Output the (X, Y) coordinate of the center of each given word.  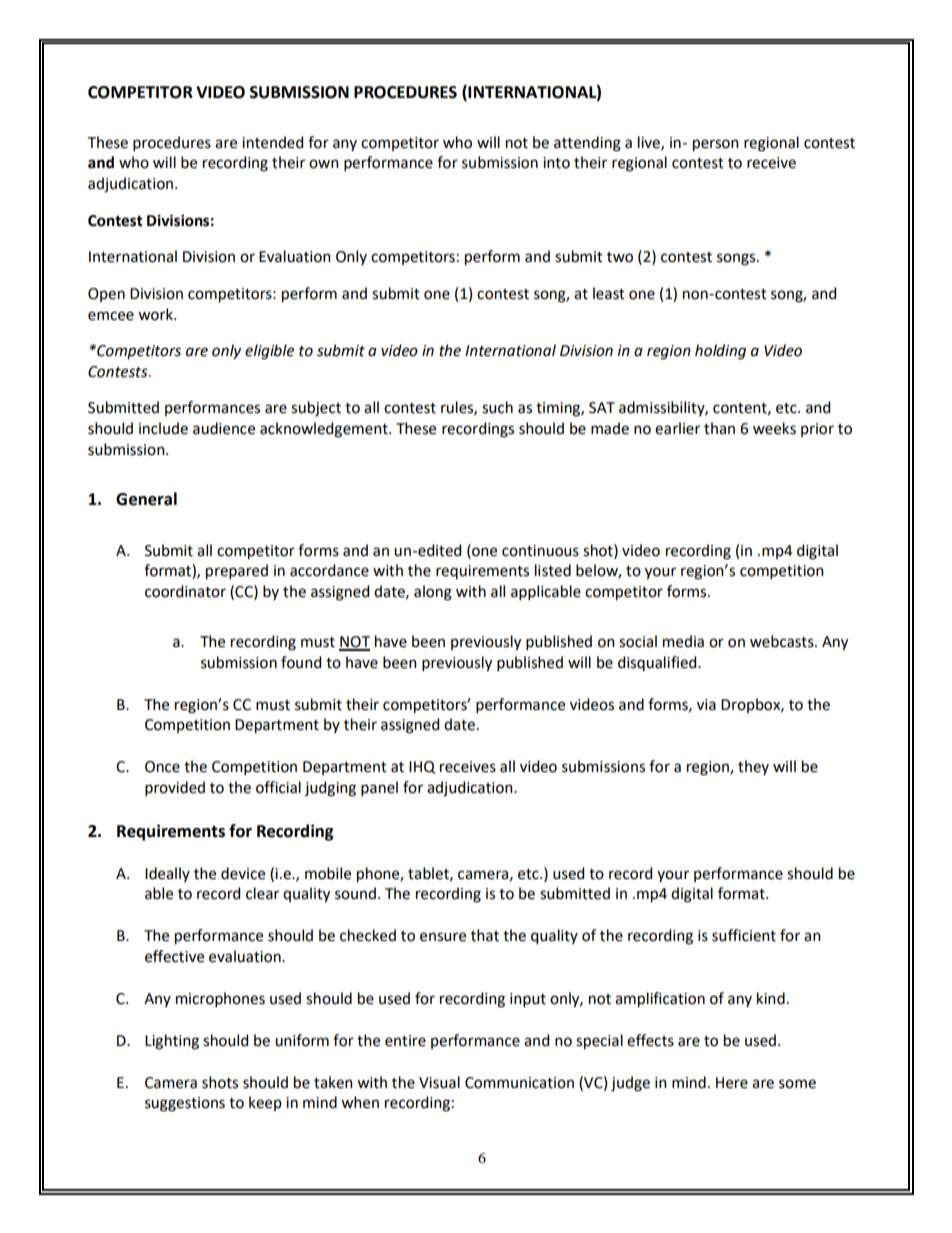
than (719, 428)
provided (175, 788)
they (753, 767)
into (556, 163)
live (650, 143)
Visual (439, 1082)
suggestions (185, 1104)
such (497, 407)
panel (379, 788)
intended (272, 142)
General (146, 499)
